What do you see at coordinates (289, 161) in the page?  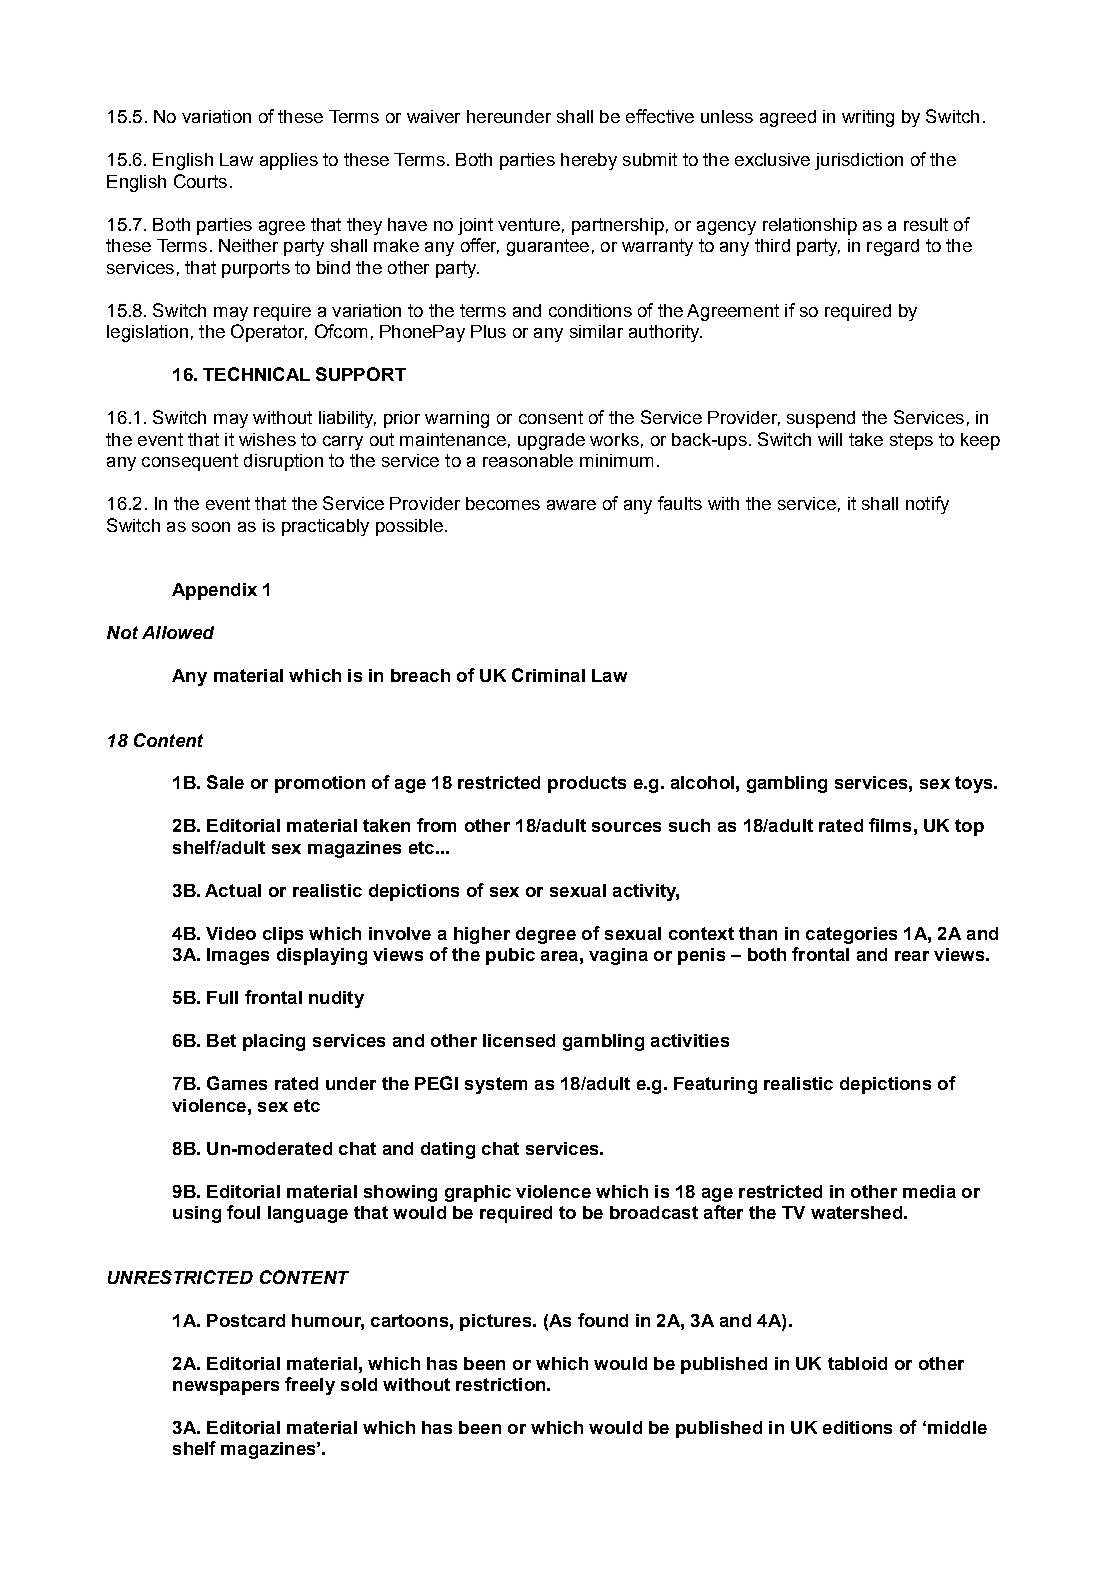 I see `applies` at bounding box center [289, 161].
